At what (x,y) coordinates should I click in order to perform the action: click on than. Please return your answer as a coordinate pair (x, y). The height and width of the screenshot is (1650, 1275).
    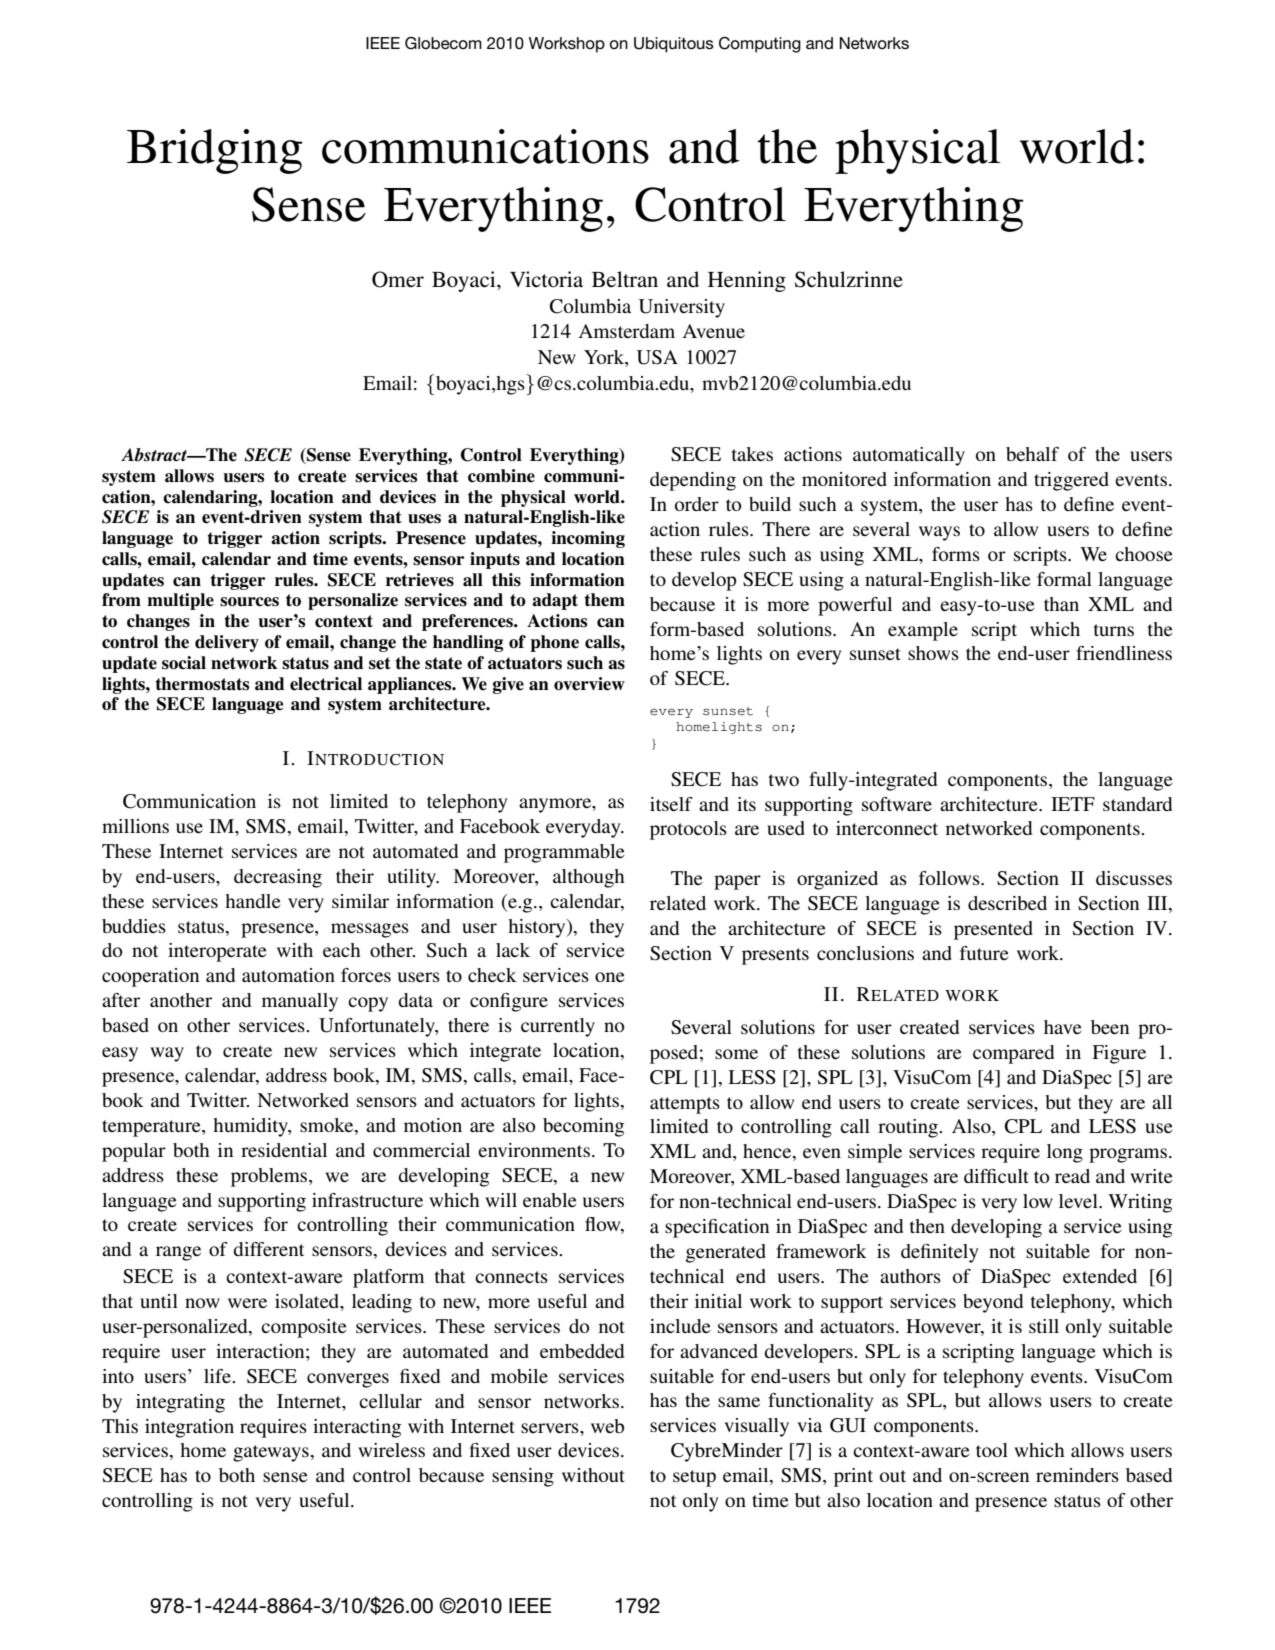
    Looking at the image, I should click on (1061, 604).
